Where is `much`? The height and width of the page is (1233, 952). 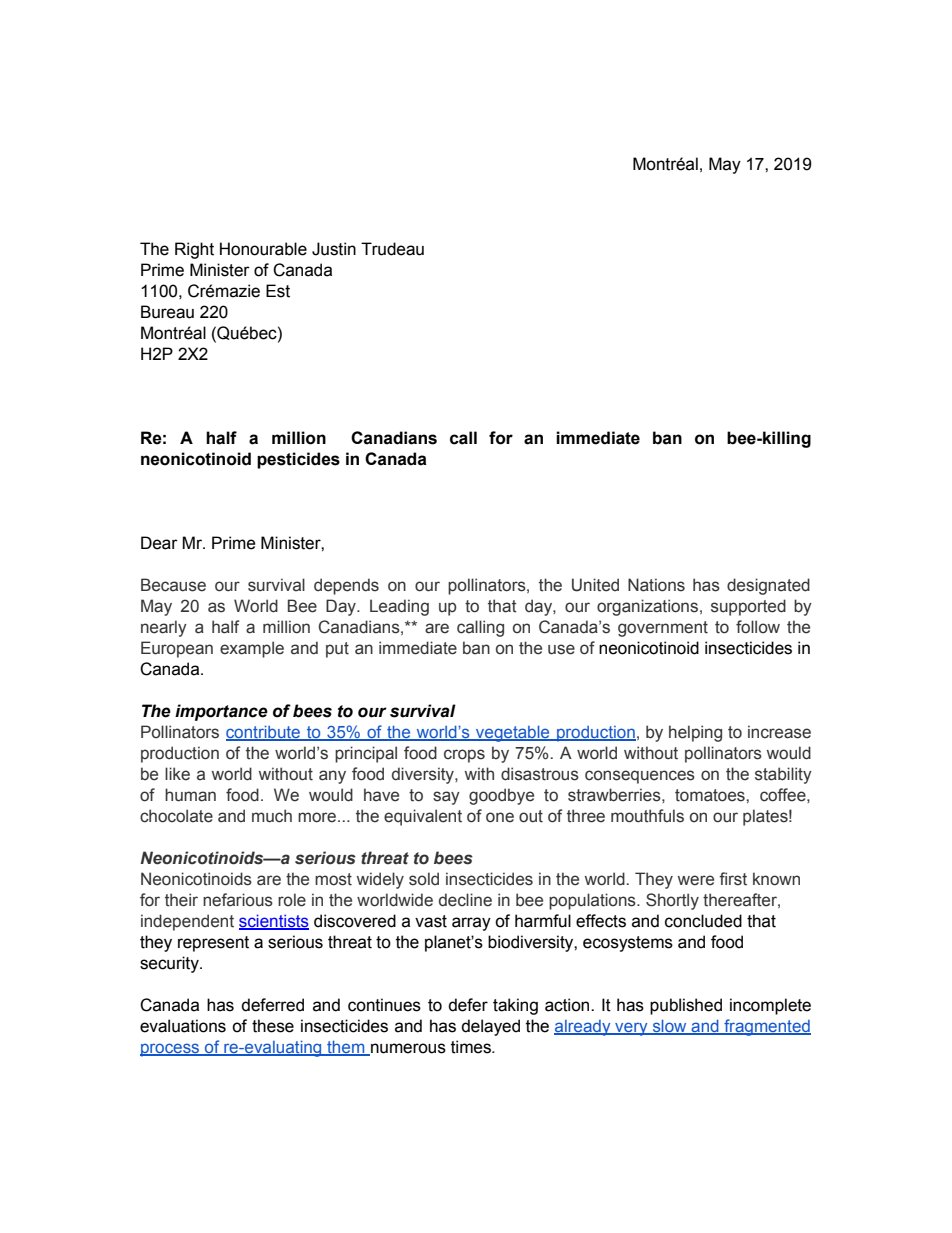 much is located at coordinates (272, 816).
